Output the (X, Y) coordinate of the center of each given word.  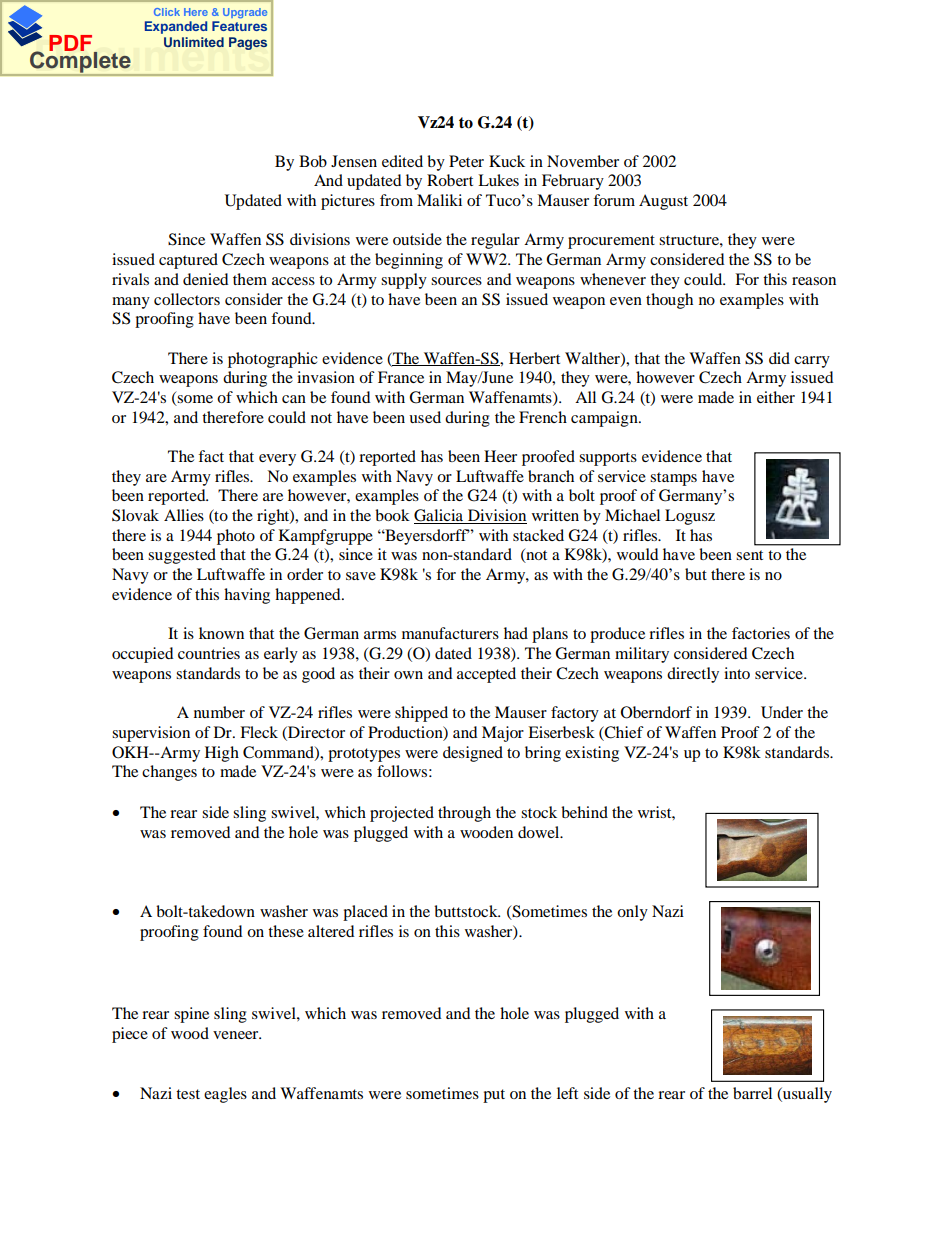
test (188, 1094)
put (494, 1096)
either (776, 397)
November (583, 161)
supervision (151, 734)
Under (782, 712)
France (401, 377)
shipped (421, 714)
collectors (187, 299)
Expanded (176, 27)
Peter (466, 161)
